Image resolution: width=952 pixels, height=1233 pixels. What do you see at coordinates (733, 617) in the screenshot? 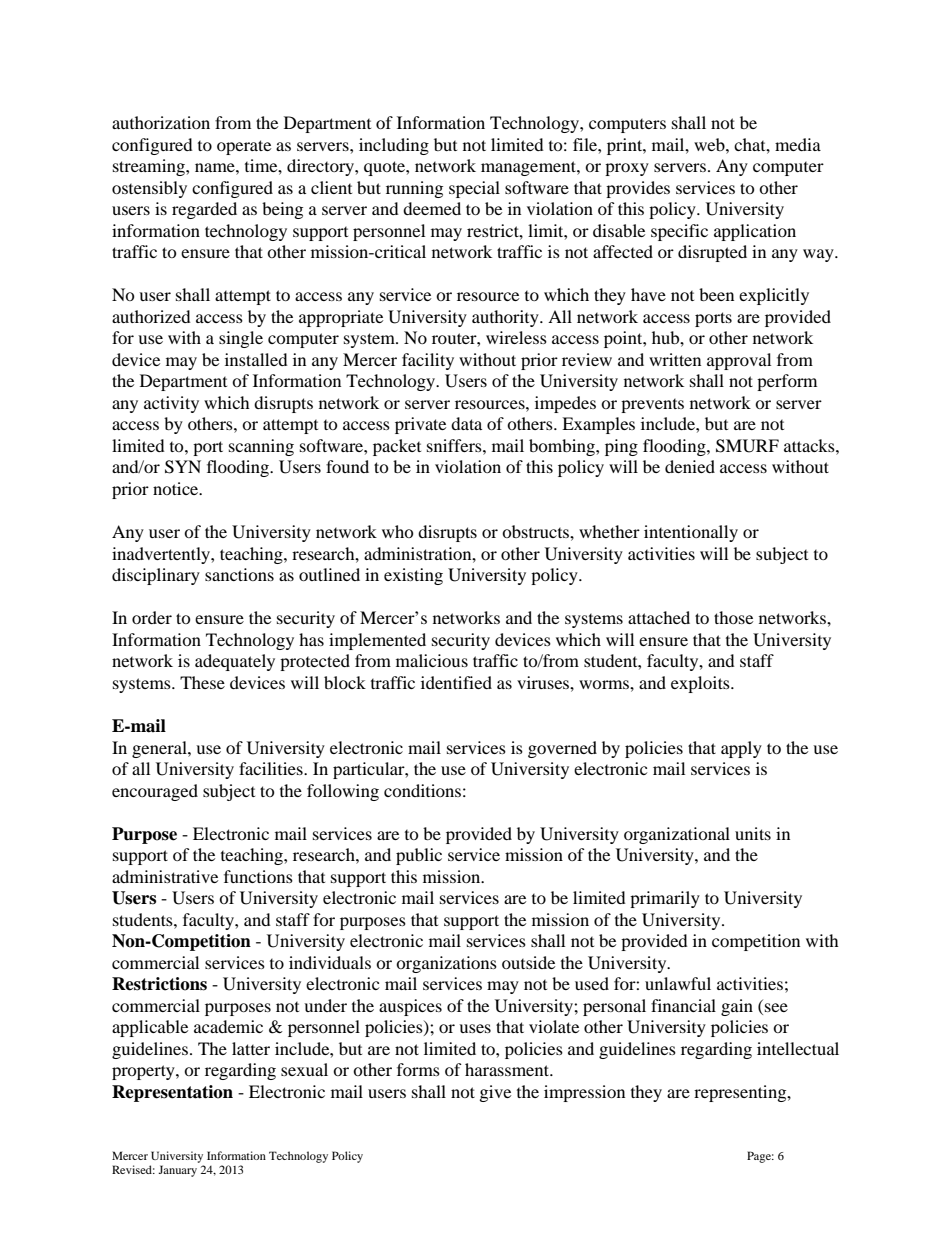
I see `those` at bounding box center [733, 617].
